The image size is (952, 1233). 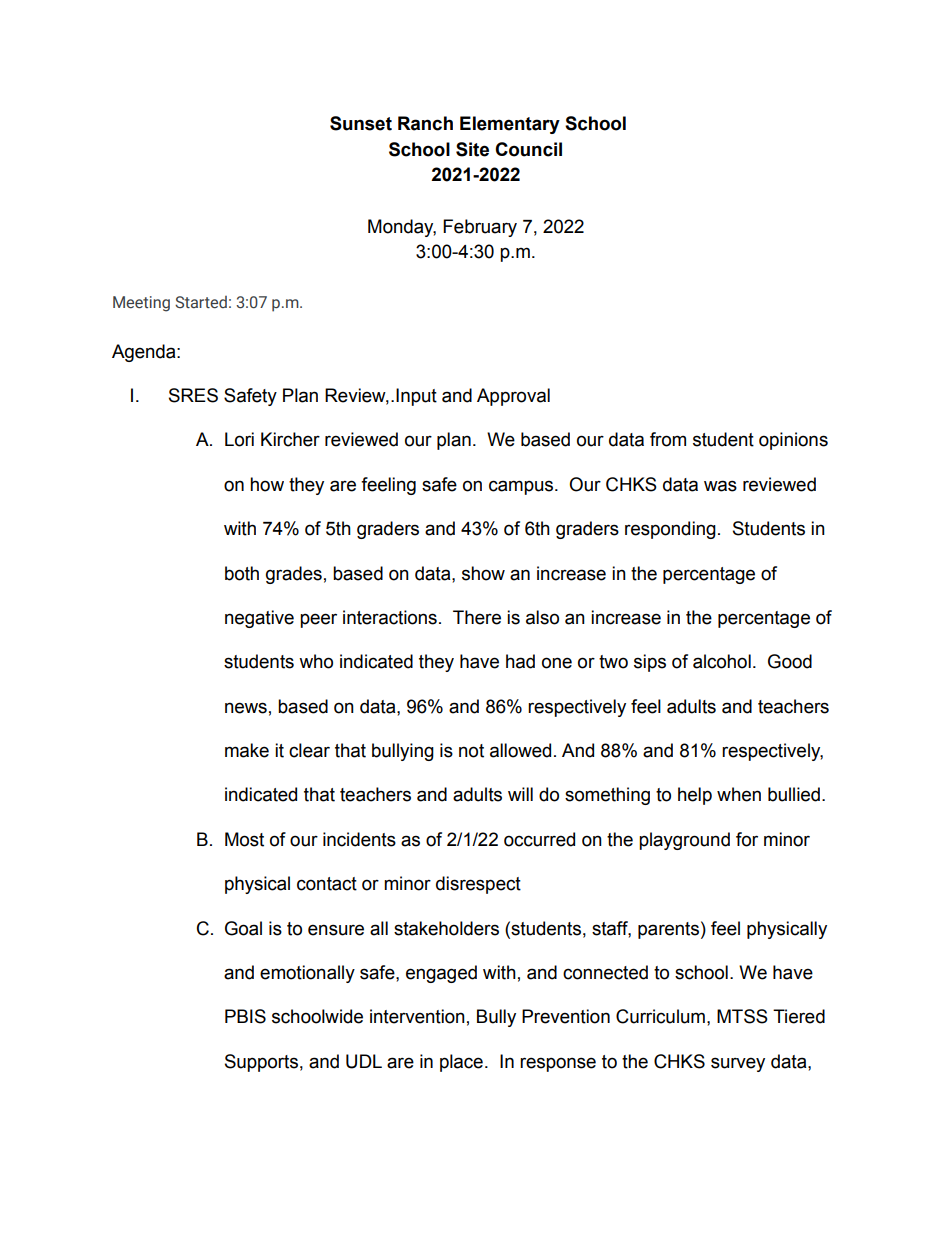 I want to click on show, so click(x=483, y=573).
